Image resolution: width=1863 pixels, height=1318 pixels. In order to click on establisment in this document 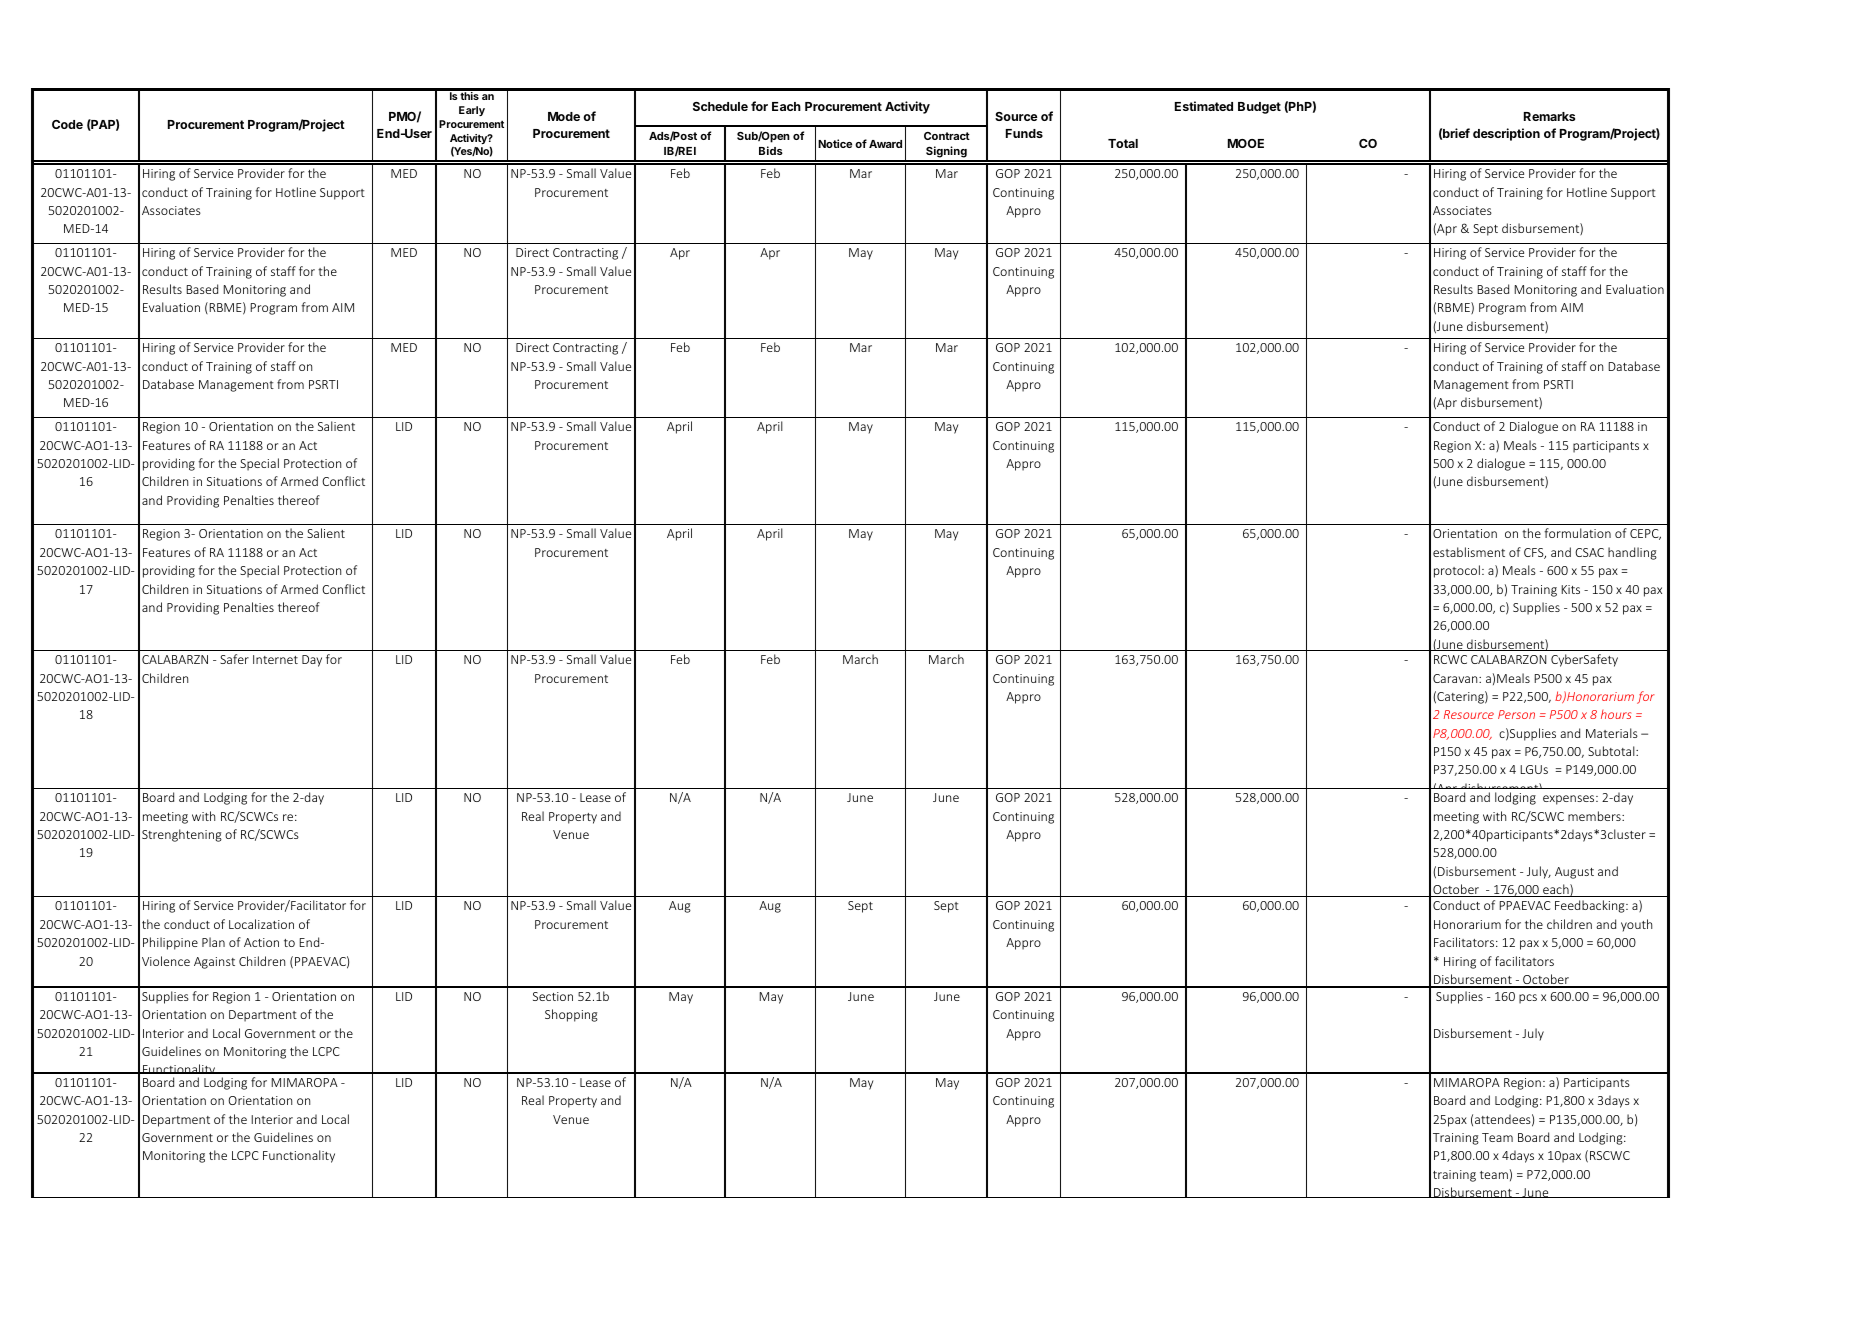, I will do `click(1469, 552)`.
